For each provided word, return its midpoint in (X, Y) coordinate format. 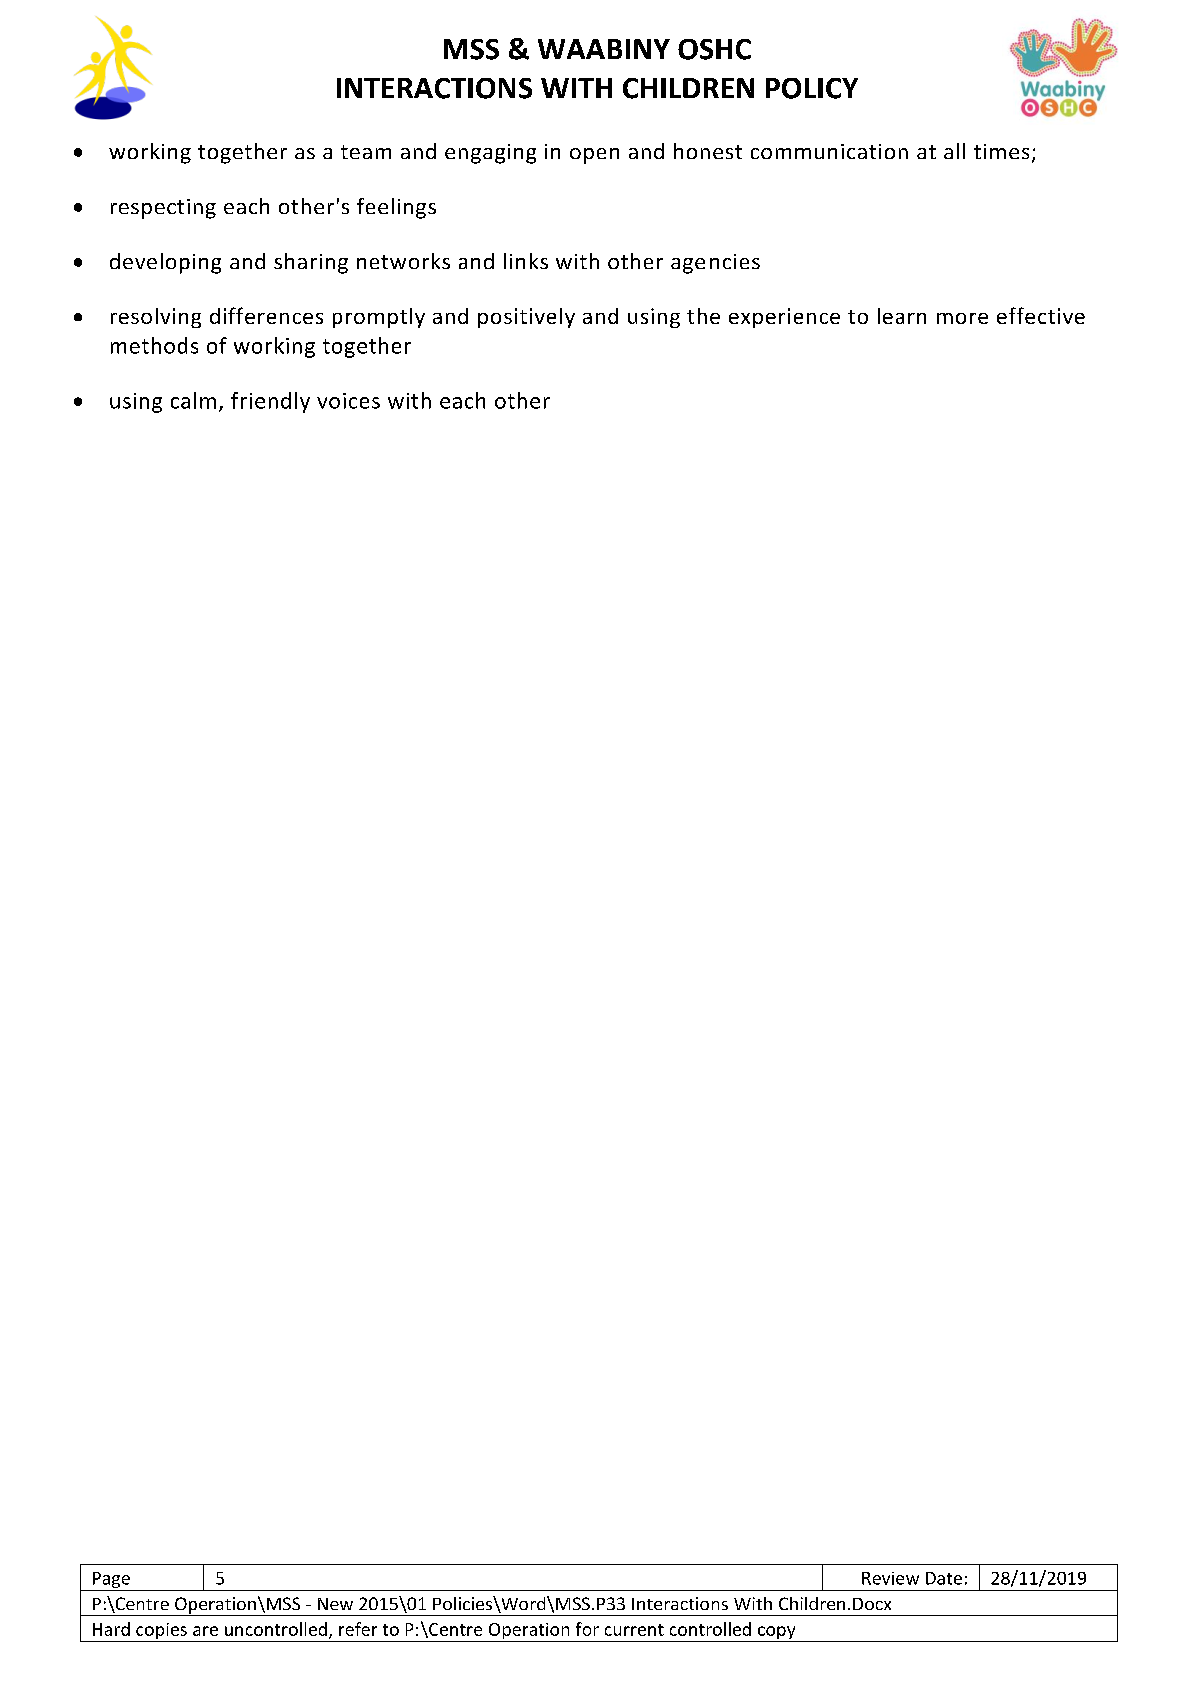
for (587, 1629)
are (205, 1631)
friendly (270, 402)
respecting (163, 209)
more (962, 318)
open (594, 156)
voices (348, 401)
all (954, 151)
